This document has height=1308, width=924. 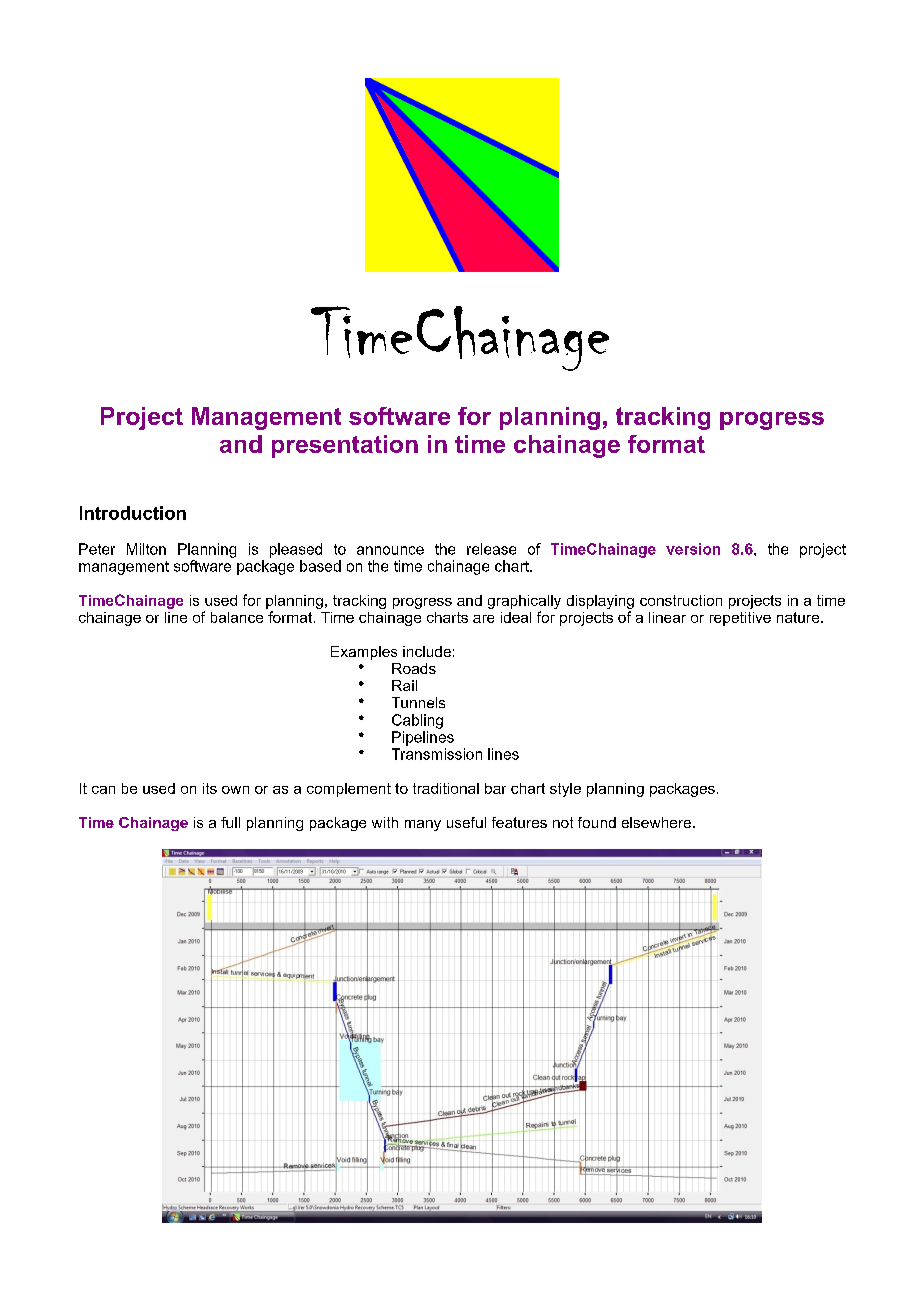 I want to click on useful, so click(x=466, y=822).
